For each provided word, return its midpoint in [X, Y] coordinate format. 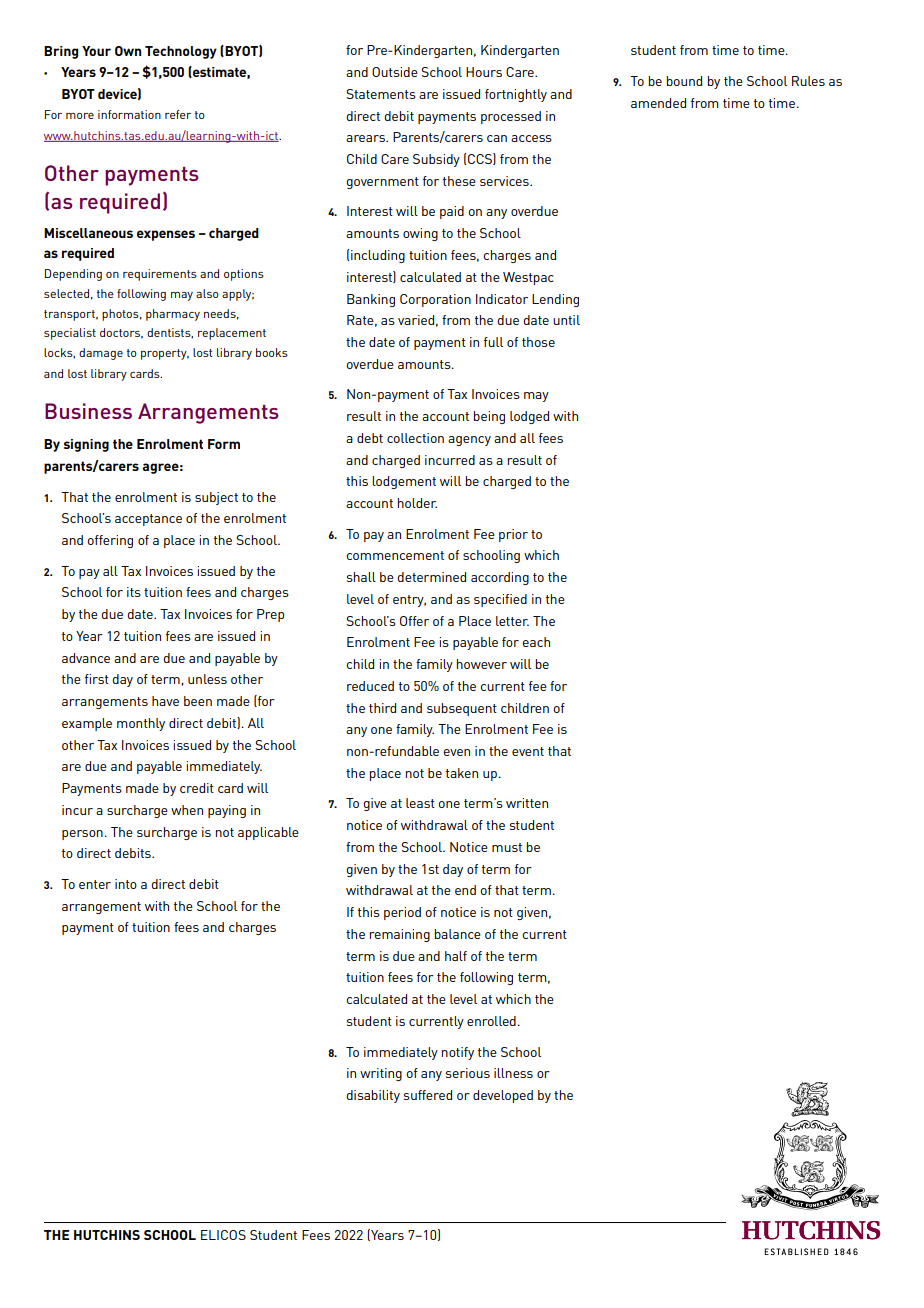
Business [88, 411]
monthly [141, 724]
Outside [395, 72]
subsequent [462, 709]
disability [373, 1096]
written [527, 803]
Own [128, 51]
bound [684, 81]
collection [415, 438]
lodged [529, 417]
